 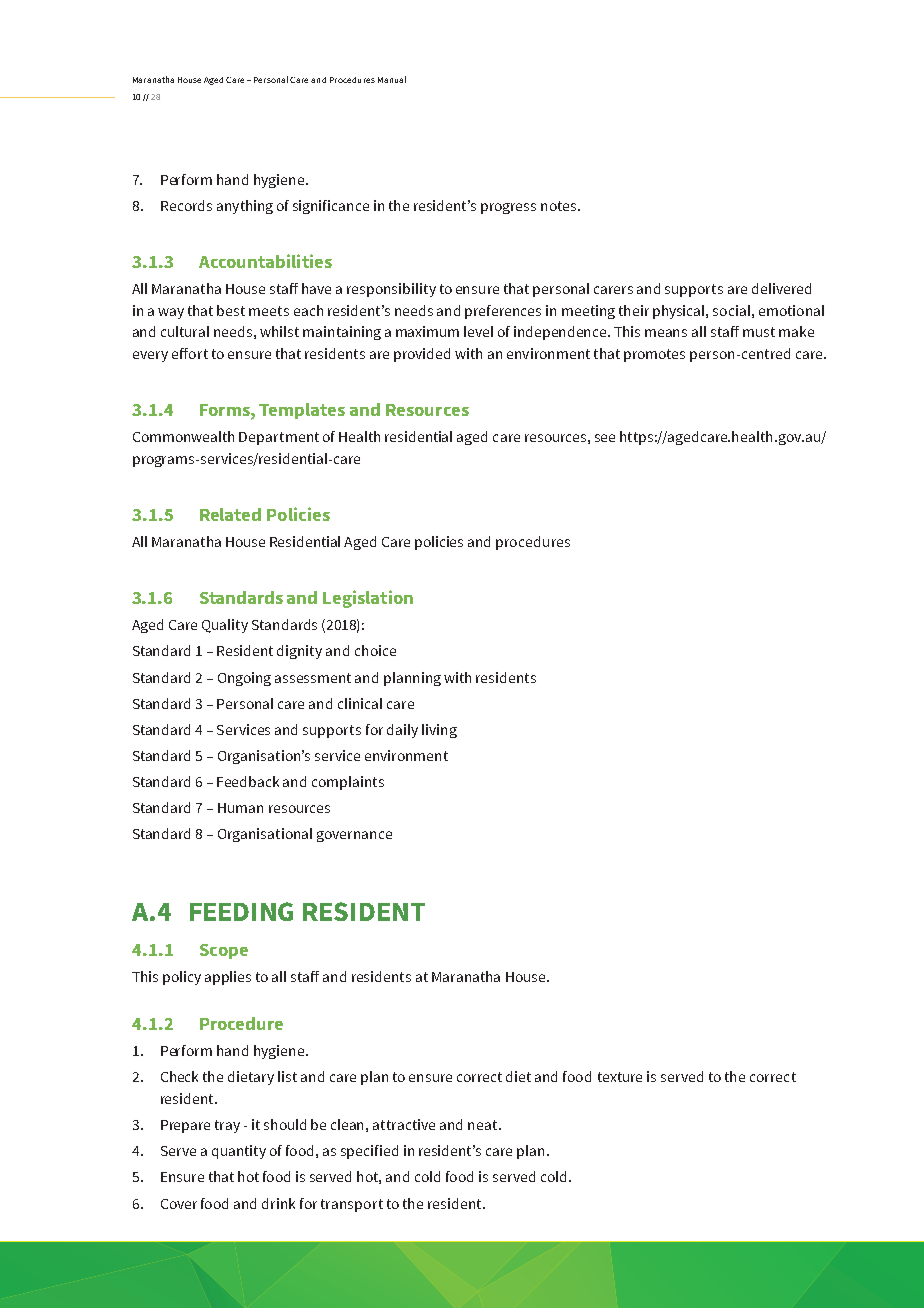 What do you see at coordinates (392, 79) in the image?
I see `Manual` at bounding box center [392, 79].
